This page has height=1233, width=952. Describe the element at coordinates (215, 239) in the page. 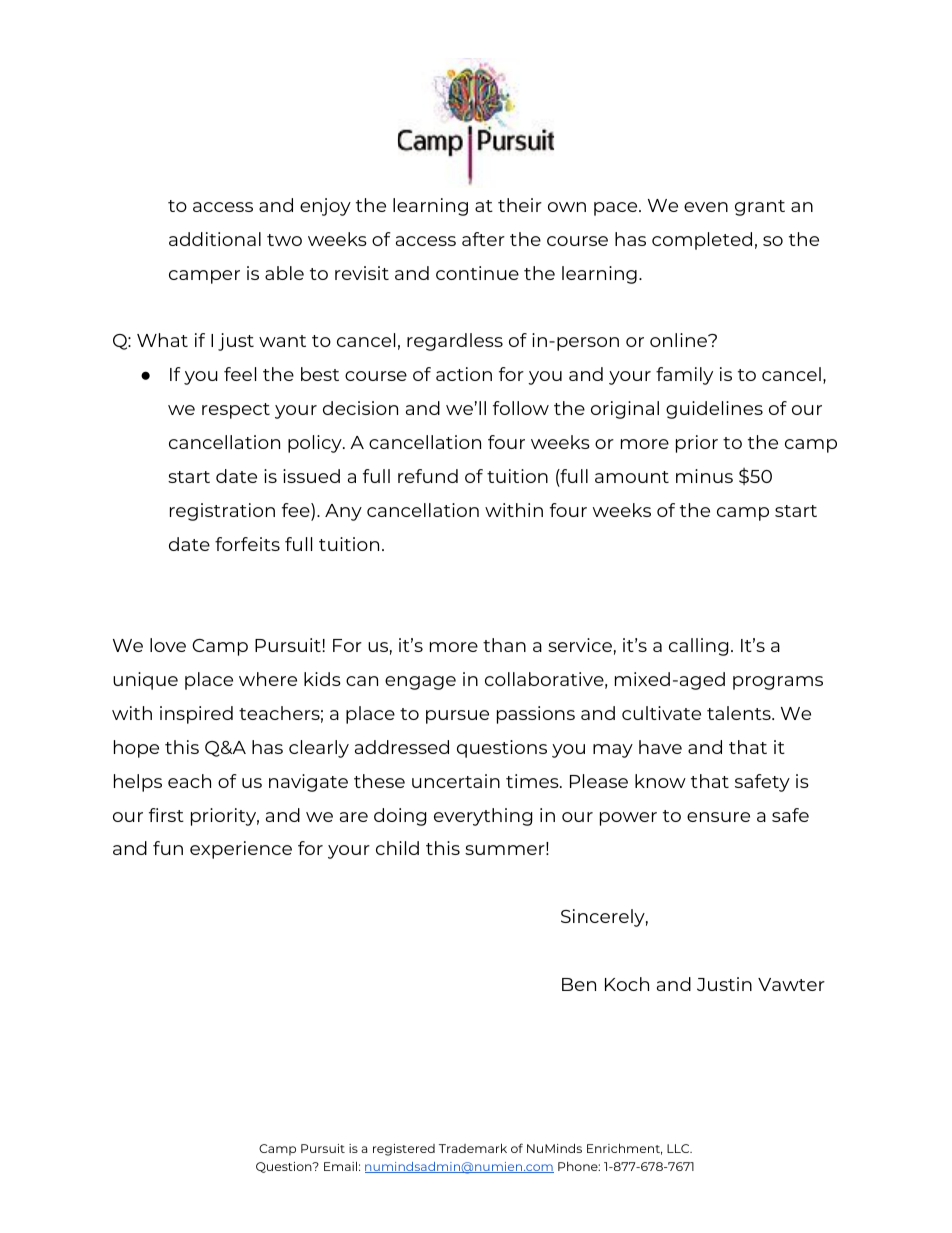

I see `additional` at that location.
